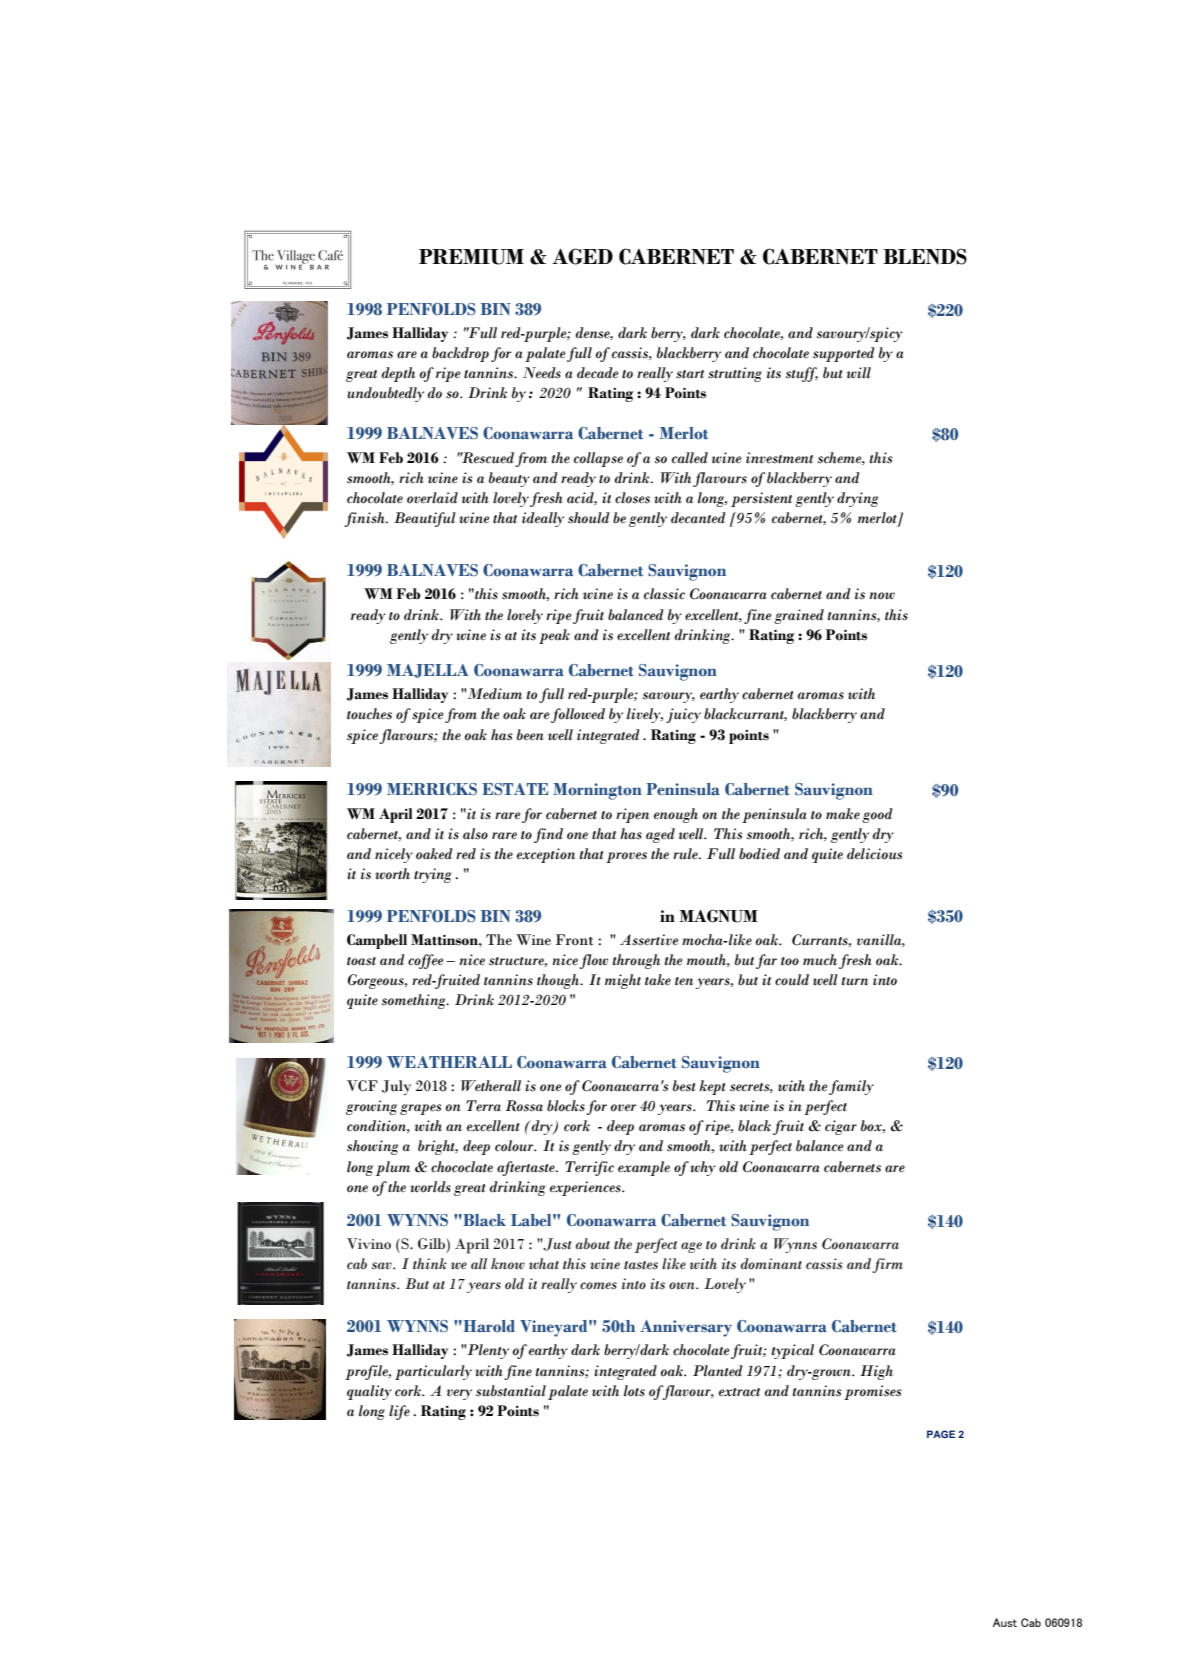 The height and width of the page is (1677, 1186). What do you see at coordinates (664, 594) in the page?
I see `classic` at bounding box center [664, 594].
